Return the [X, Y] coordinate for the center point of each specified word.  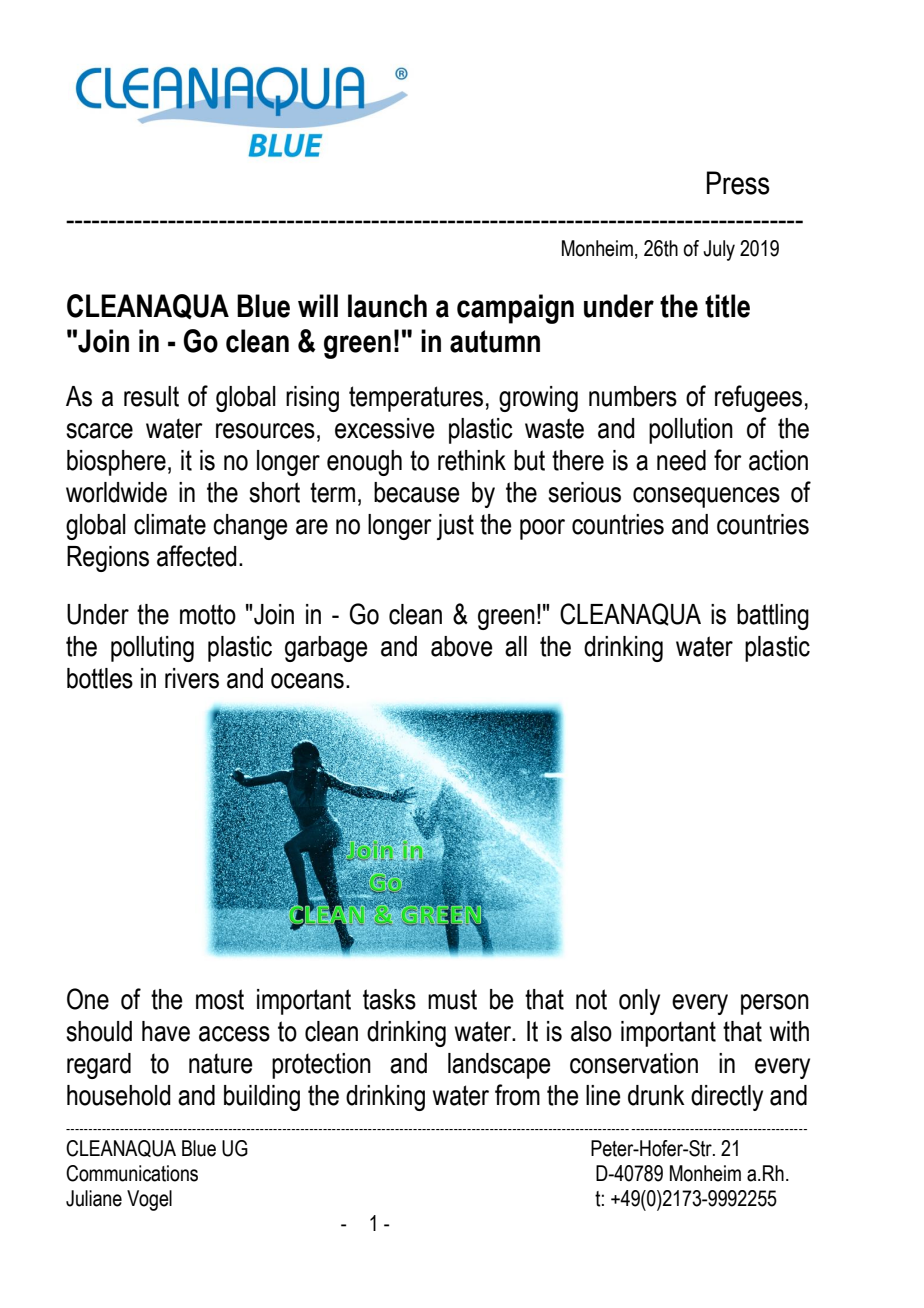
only [639, 1002]
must [452, 999]
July [719, 250]
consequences [706, 497]
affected [196, 556]
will [318, 305]
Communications [132, 1173]
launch [387, 306]
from [517, 1095]
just [455, 527]
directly [727, 1098]
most [220, 999]
